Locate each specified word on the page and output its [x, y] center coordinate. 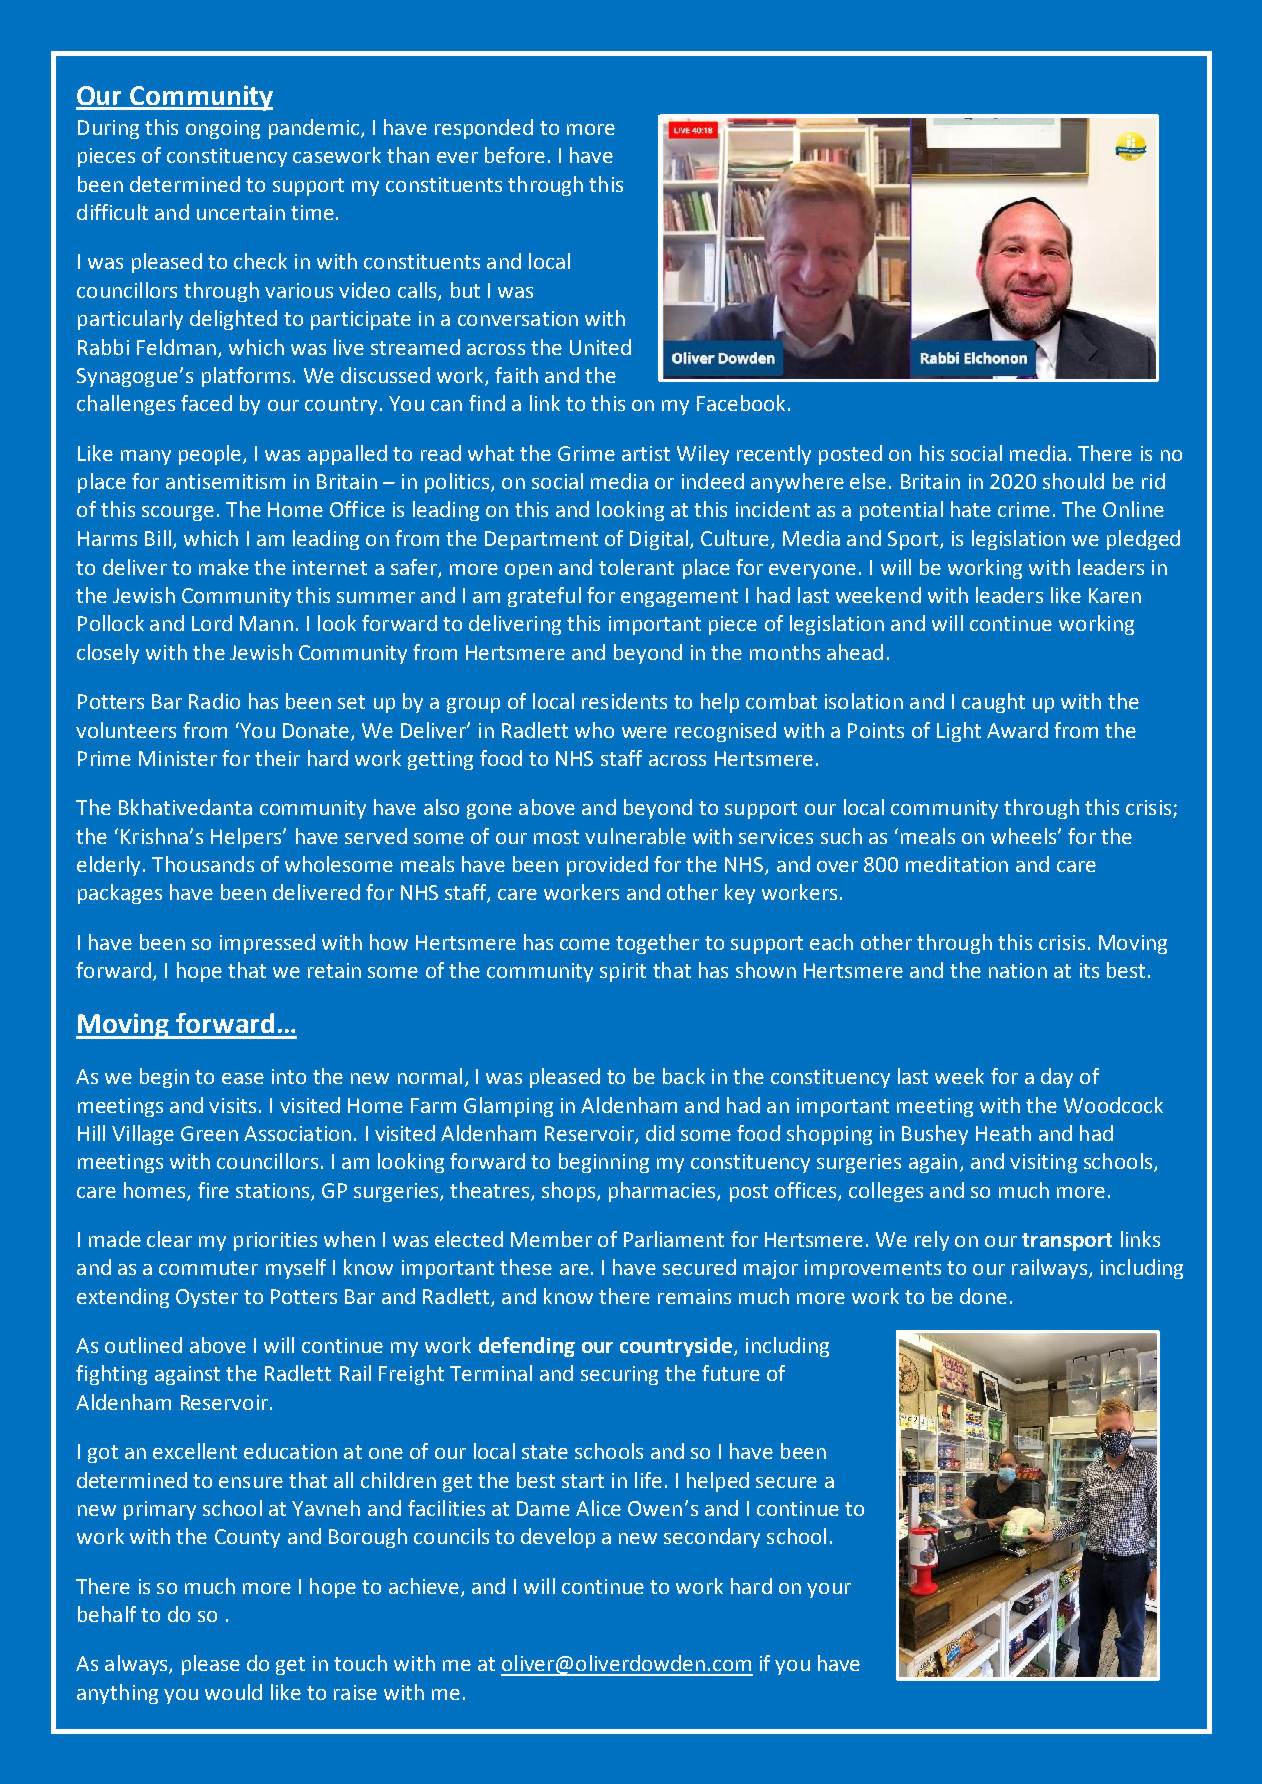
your [829, 1590]
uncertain [241, 212]
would [233, 1692]
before [515, 155]
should [1073, 481]
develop [558, 1538]
